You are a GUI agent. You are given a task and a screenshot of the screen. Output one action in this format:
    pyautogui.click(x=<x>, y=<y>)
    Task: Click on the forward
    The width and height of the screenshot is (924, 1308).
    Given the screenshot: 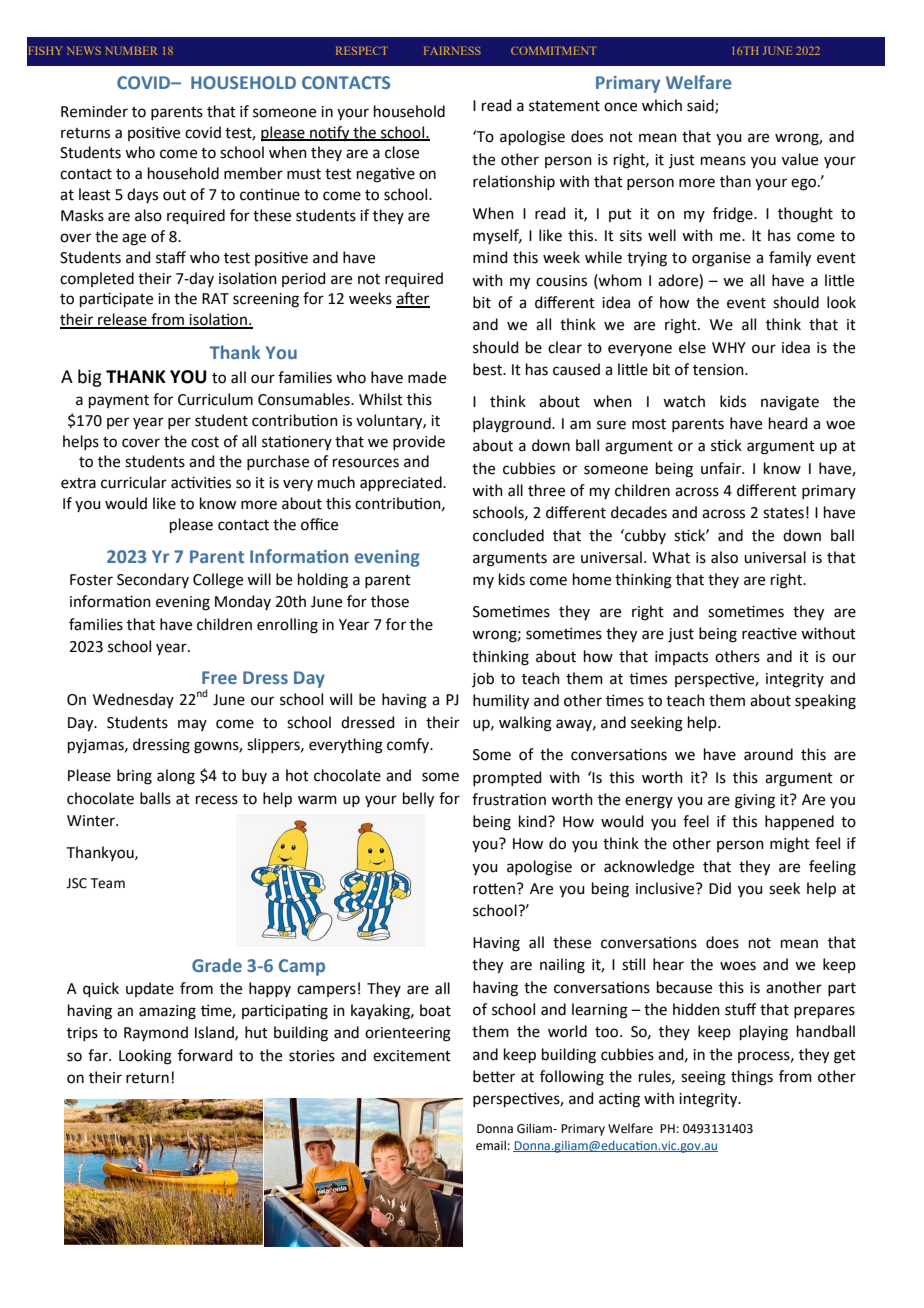 What is the action you would take?
    pyautogui.click(x=205, y=1055)
